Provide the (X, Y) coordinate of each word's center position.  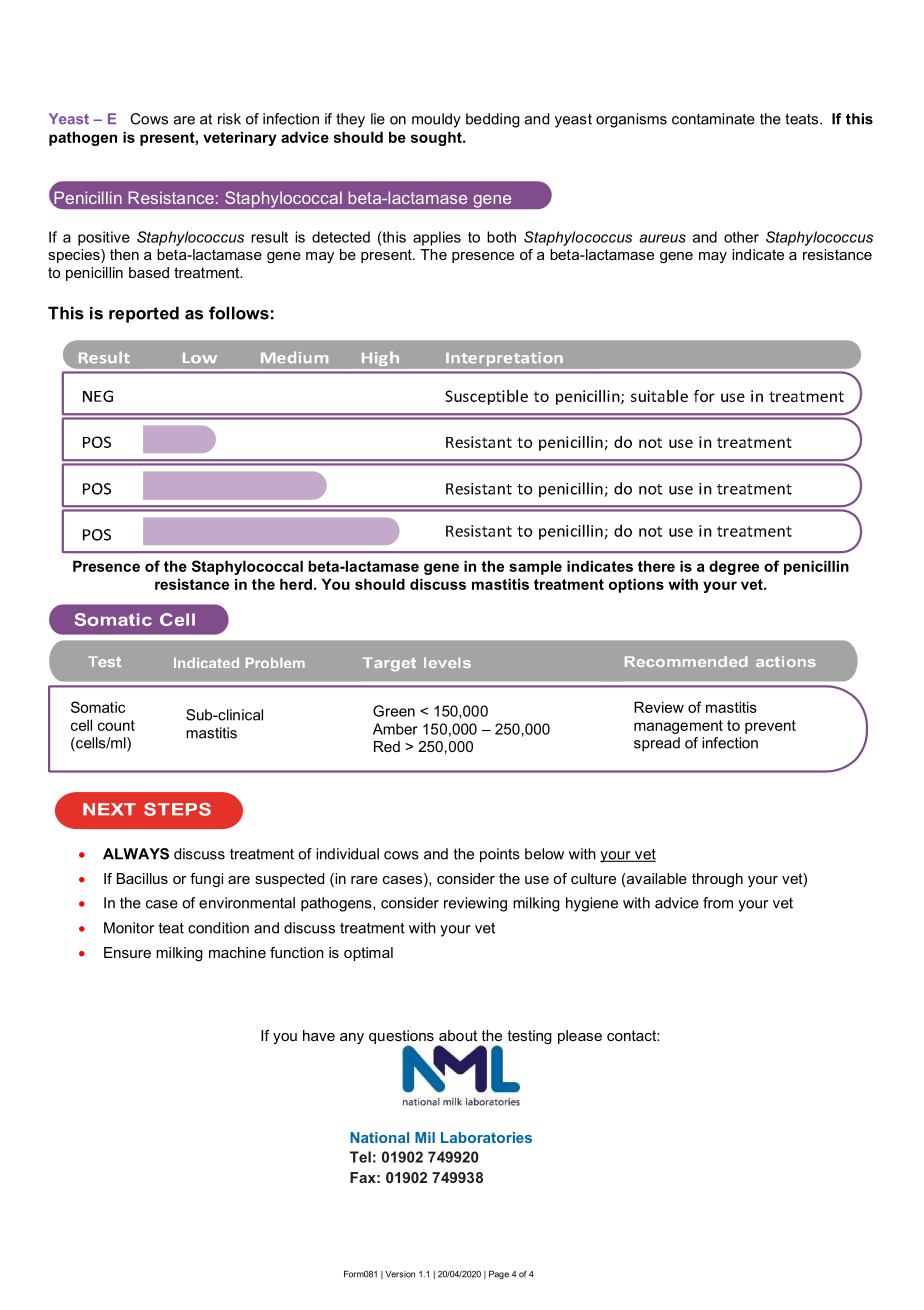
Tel (360, 1157)
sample (535, 567)
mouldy (436, 120)
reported (144, 314)
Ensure (127, 952)
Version (400, 1274)
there (656, 566)
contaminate (713, 119)
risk (229, 119)
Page (499, 1275)
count (116, 725)
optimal (368, 954)
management (678, 727)
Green (394, 711)
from (718, 903)
